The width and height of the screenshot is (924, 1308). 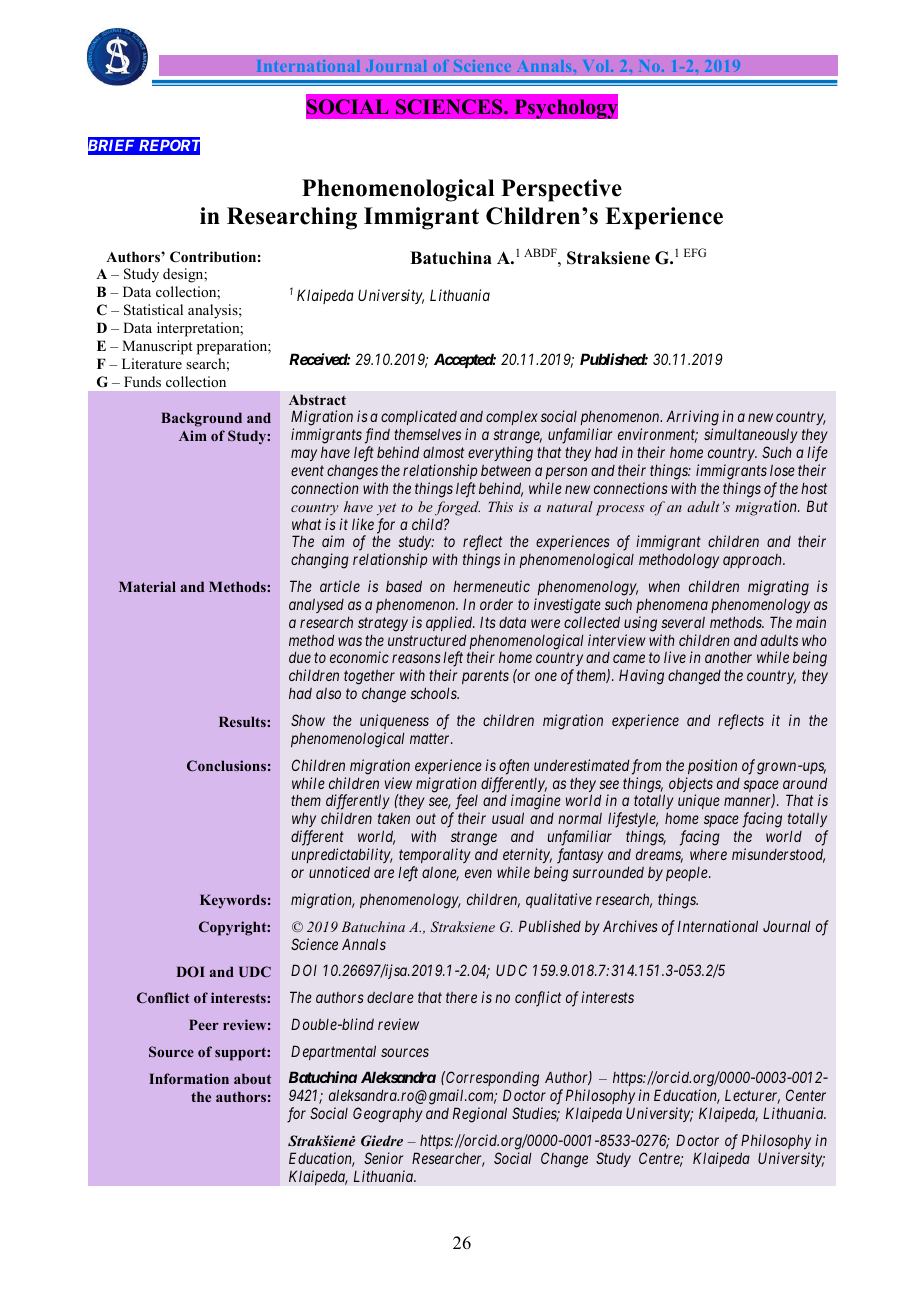 What do you see at coordinates (712, 766) in the screenshot?
I see `position` at bounding box center [712, 766].
